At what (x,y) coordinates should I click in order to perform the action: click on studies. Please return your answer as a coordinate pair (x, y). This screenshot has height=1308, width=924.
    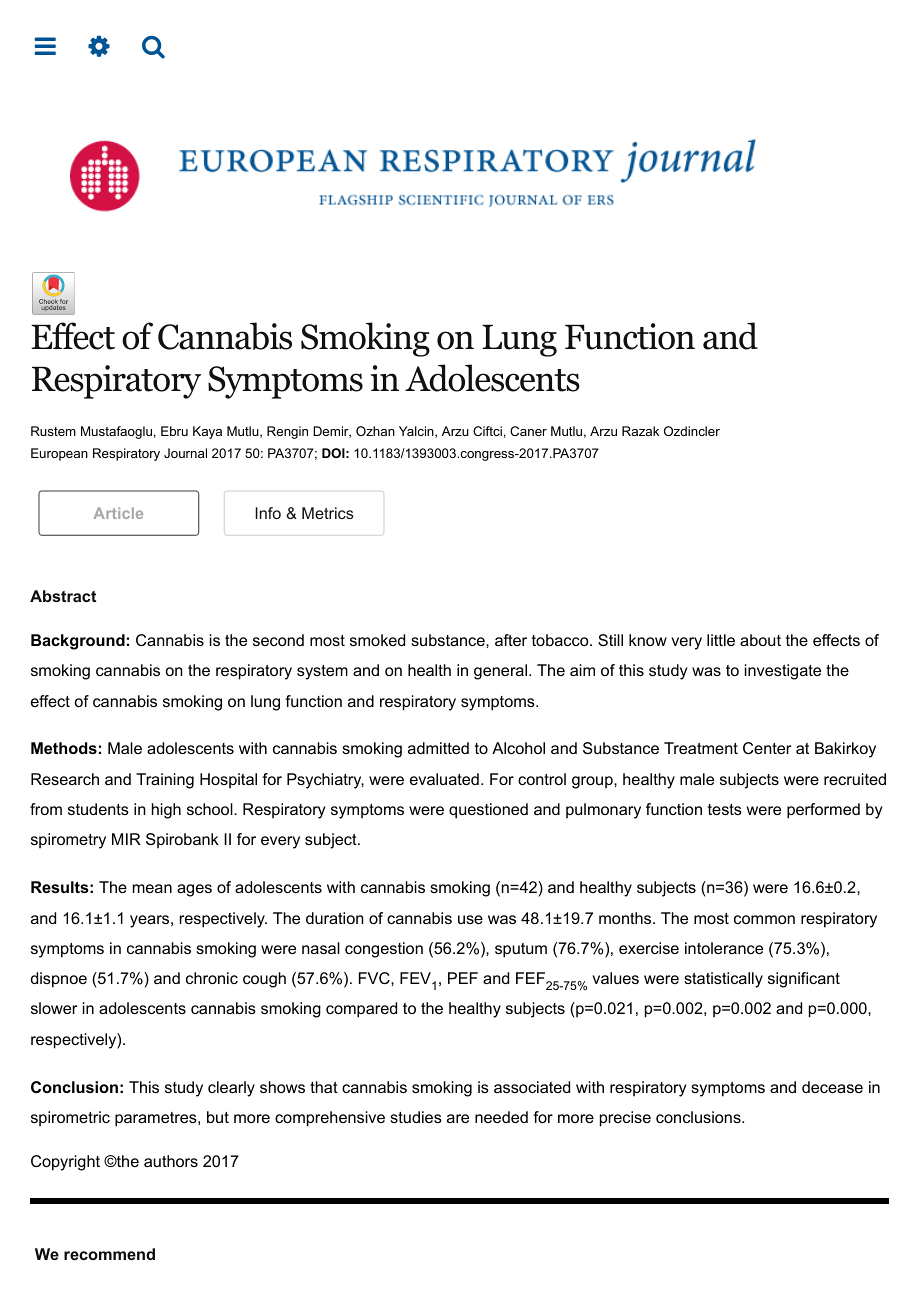
    Looking at the image, I should click on (416, 1117).
